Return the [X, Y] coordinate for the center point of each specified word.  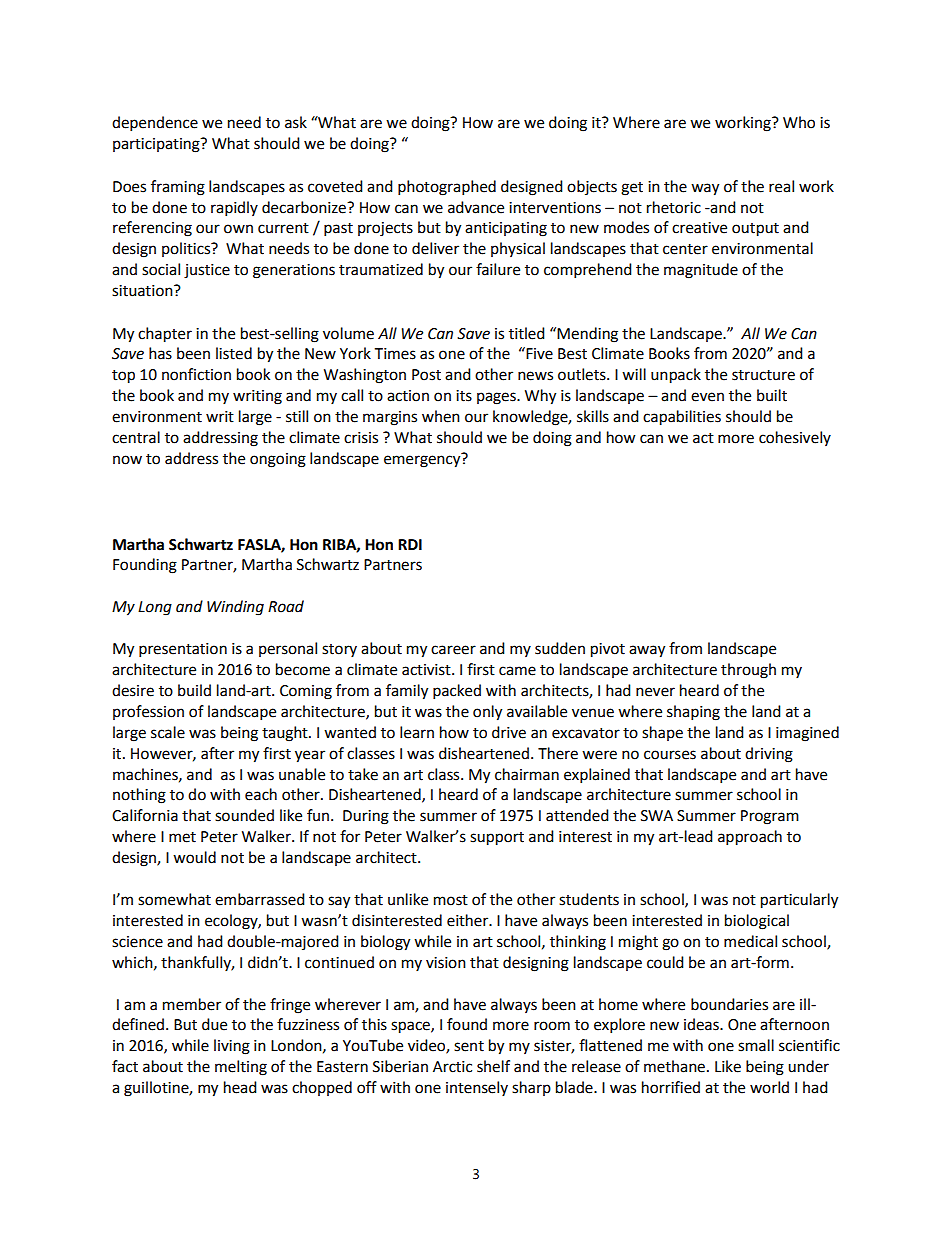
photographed [447, 188]
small [756, 1045]
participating [157, 145]
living [232, 1047]
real [781, 186]
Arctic [452, 1067]
